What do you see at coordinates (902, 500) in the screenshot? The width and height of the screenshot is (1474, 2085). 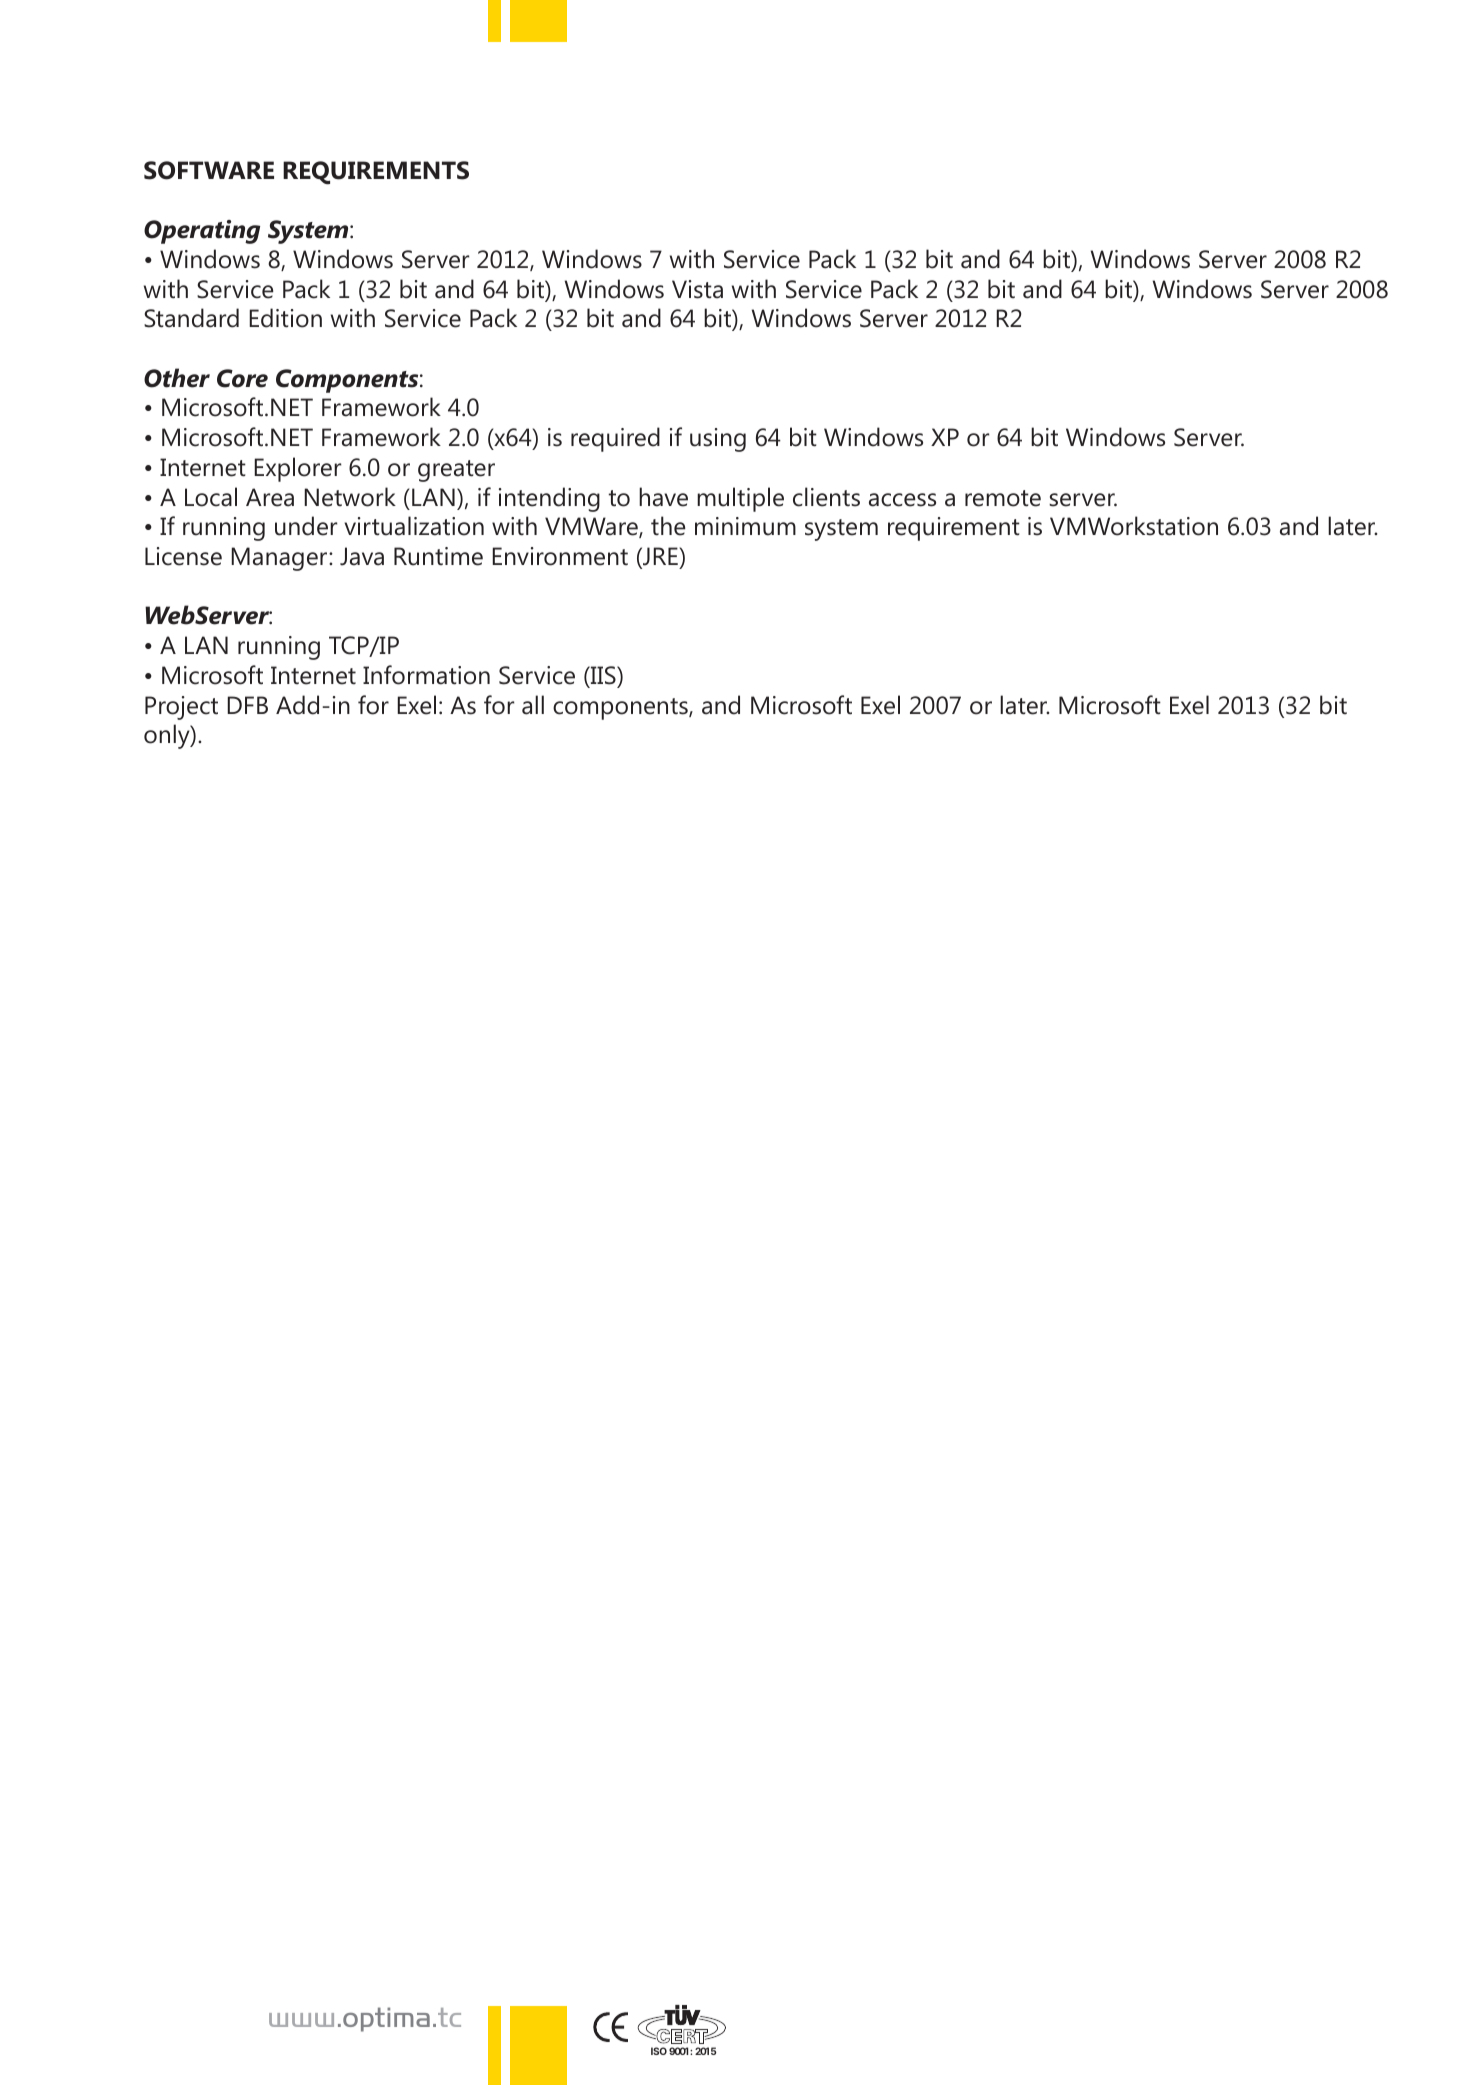 I see `access` at bounding box center [902, 500].
